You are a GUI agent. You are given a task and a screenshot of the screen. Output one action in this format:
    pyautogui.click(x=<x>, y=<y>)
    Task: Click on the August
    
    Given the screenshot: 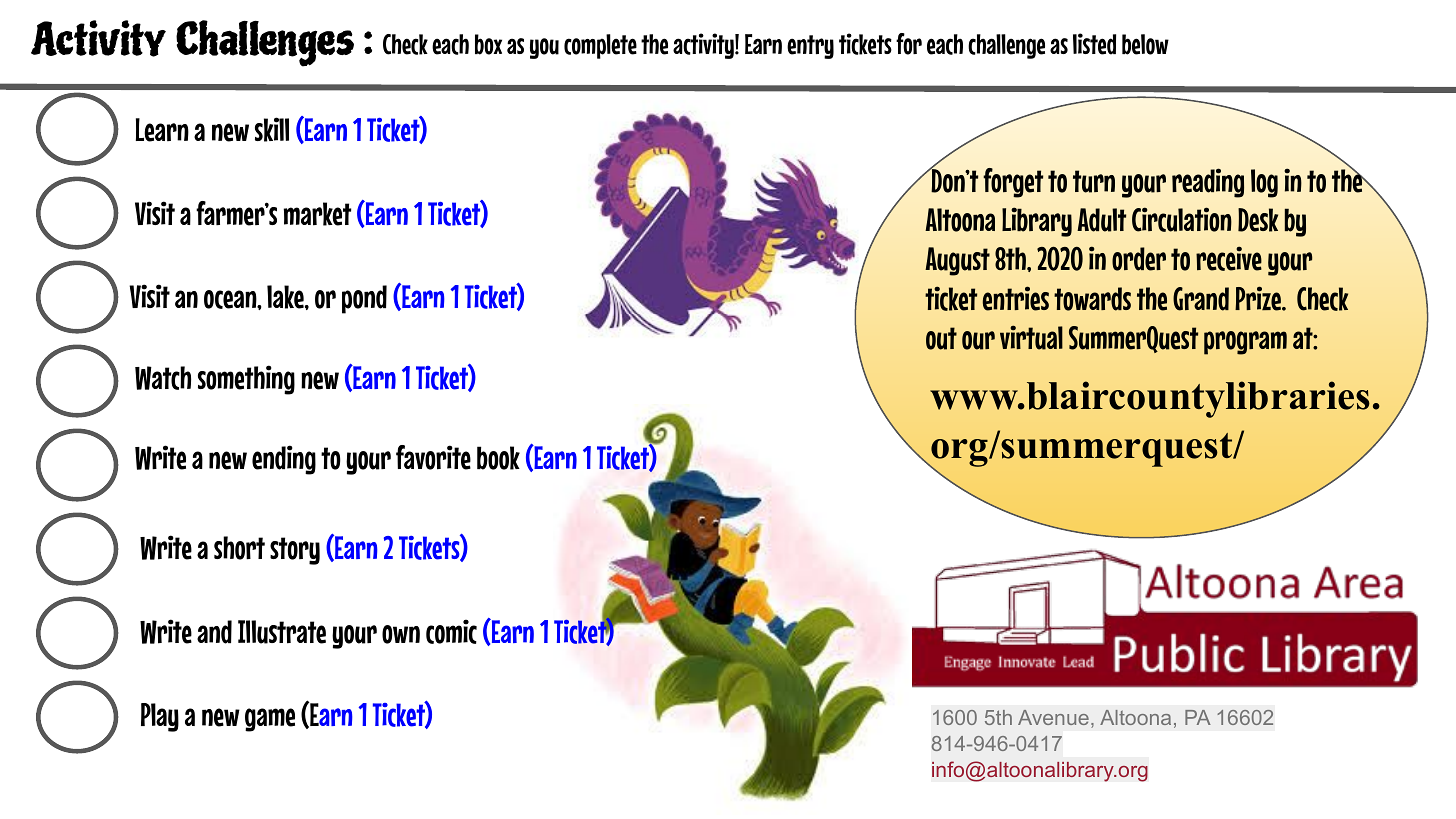 What is the action you would take?
    pyautogui.click(x=957, y=261)
